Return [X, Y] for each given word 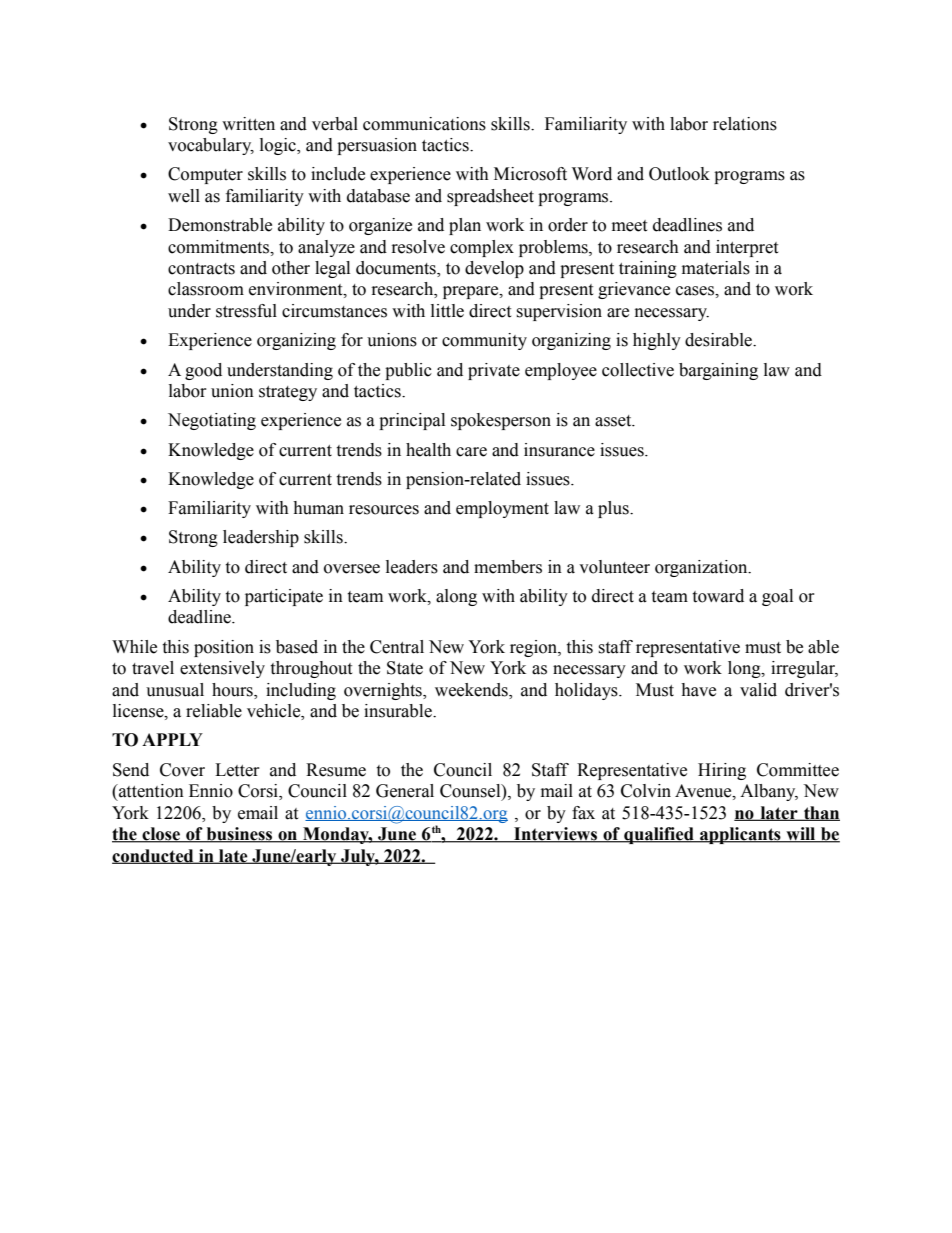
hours [233, 690]
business [239, 835]
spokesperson [501, 421]
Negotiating [212, 421]
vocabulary [211, 146]
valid [758, 690]
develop [494, 269]
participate [284, 597]
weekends [472, 690]
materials [716, 268]
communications [424, 124]
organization [702, 568]
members [508, 567]
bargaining [718, 371]
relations [745, 124]
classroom [206, 289]
